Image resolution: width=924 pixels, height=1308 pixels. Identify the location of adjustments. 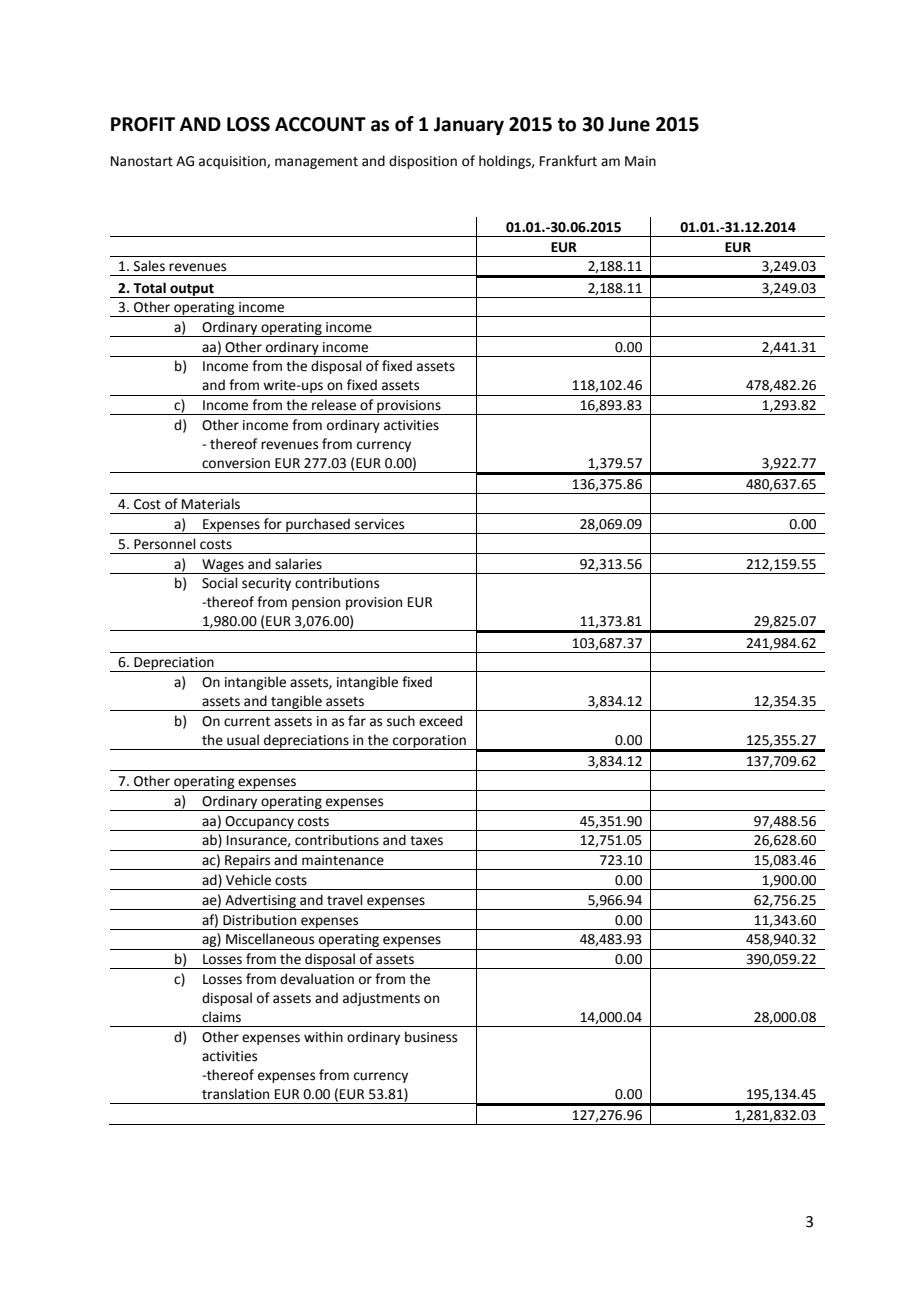
(381, 999).
